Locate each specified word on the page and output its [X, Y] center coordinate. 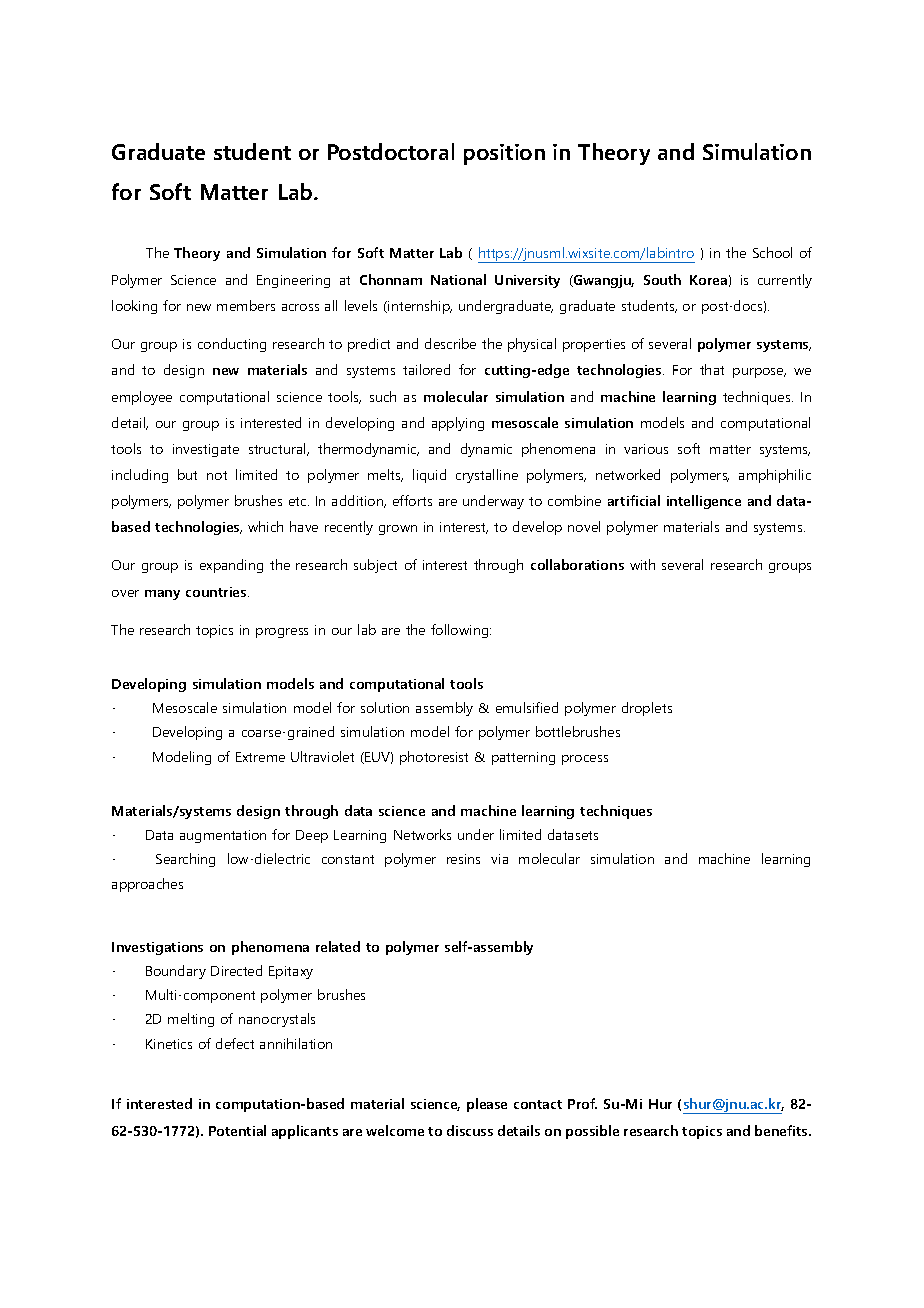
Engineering [293, 281]
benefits [782, 1130]
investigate [206, 450]
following [461, 631]
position [504, 154]
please [487, 1105]
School [772, 252]
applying [458, 424]
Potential [237, 1130]
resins [463, 859]
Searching [185, 860]
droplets [647, 709]
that [712, 369]
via [499, 859]
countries [217, 592]
